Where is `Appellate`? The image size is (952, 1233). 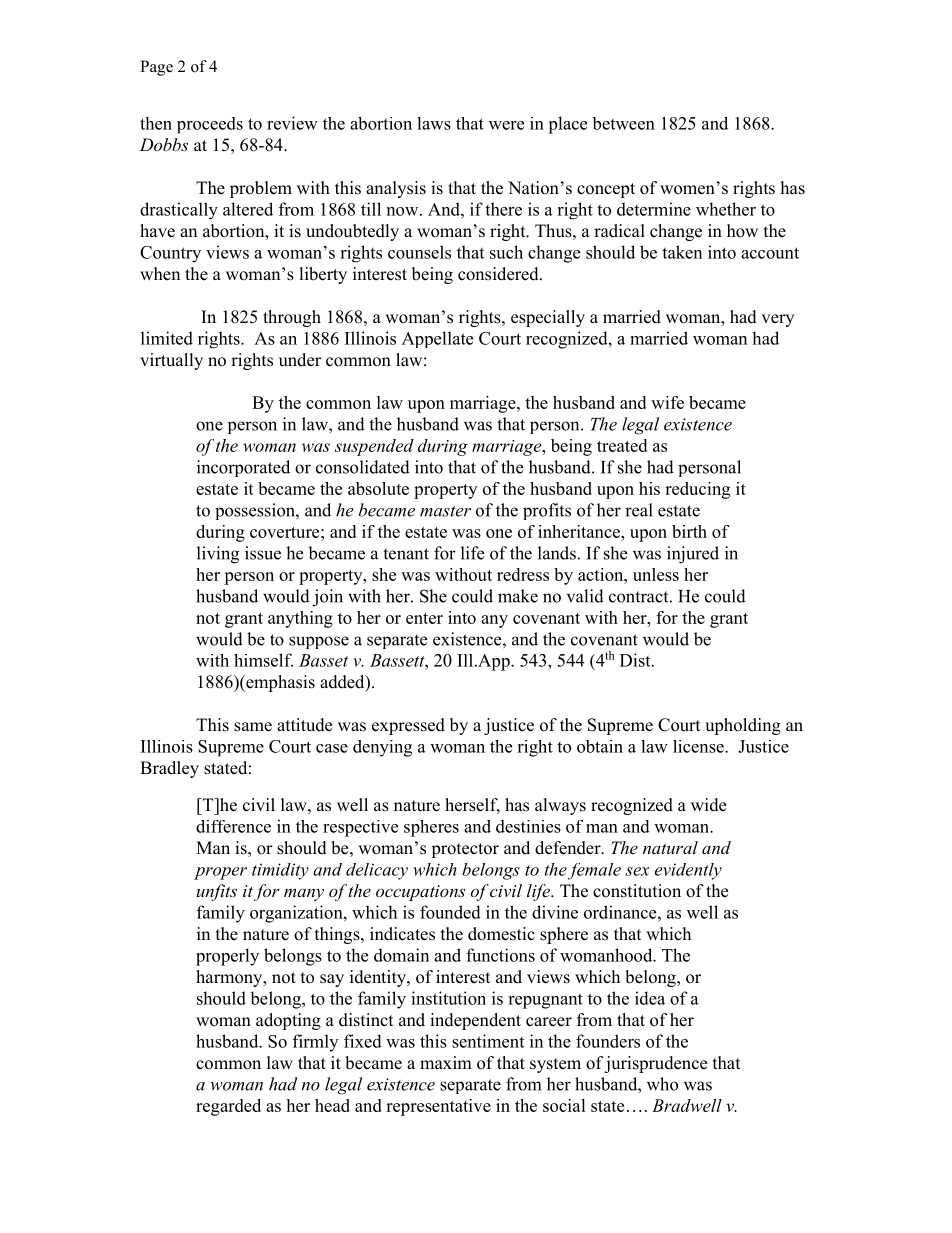
Appellate is located at coordinates (437, 339).
